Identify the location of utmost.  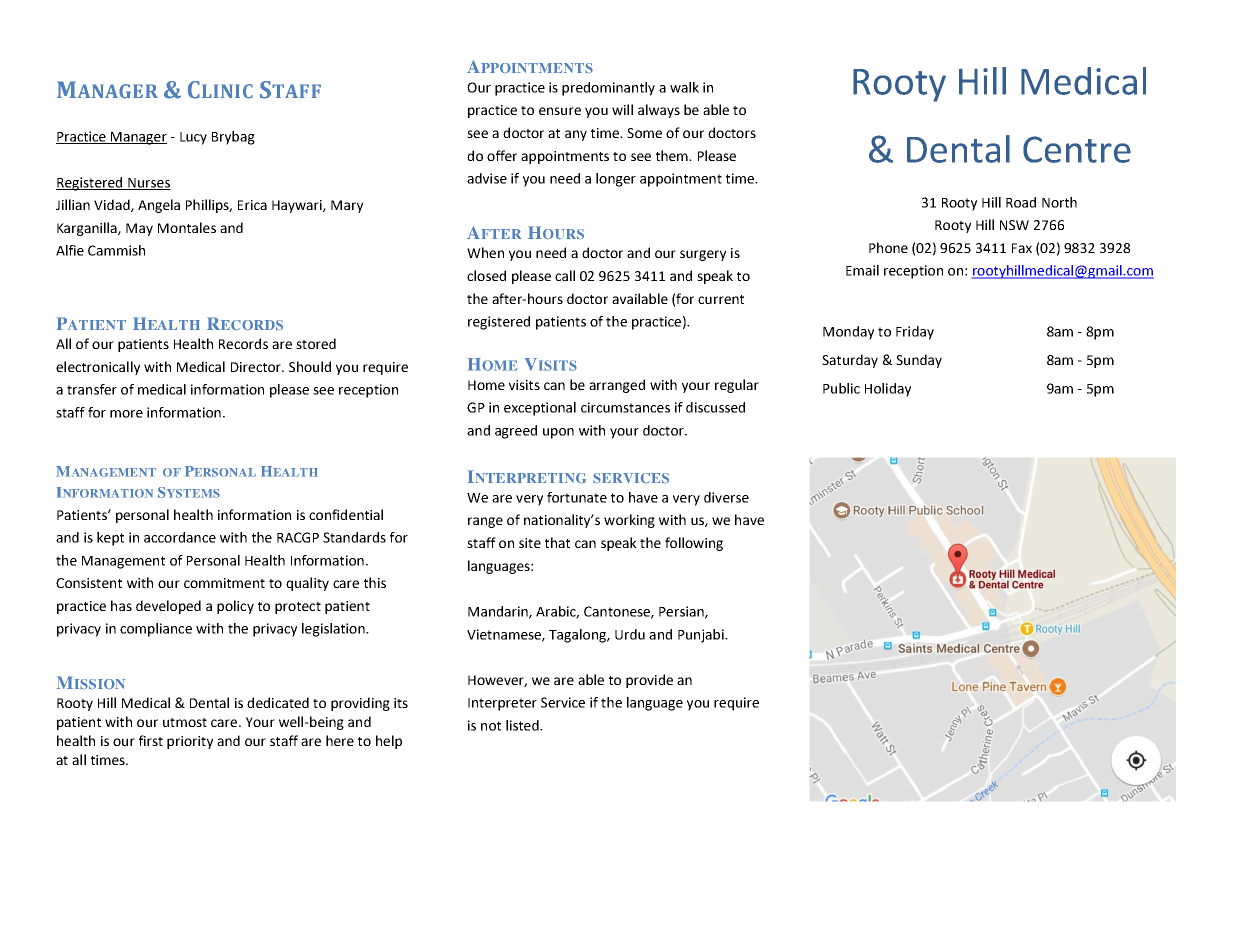
(185, 722).
